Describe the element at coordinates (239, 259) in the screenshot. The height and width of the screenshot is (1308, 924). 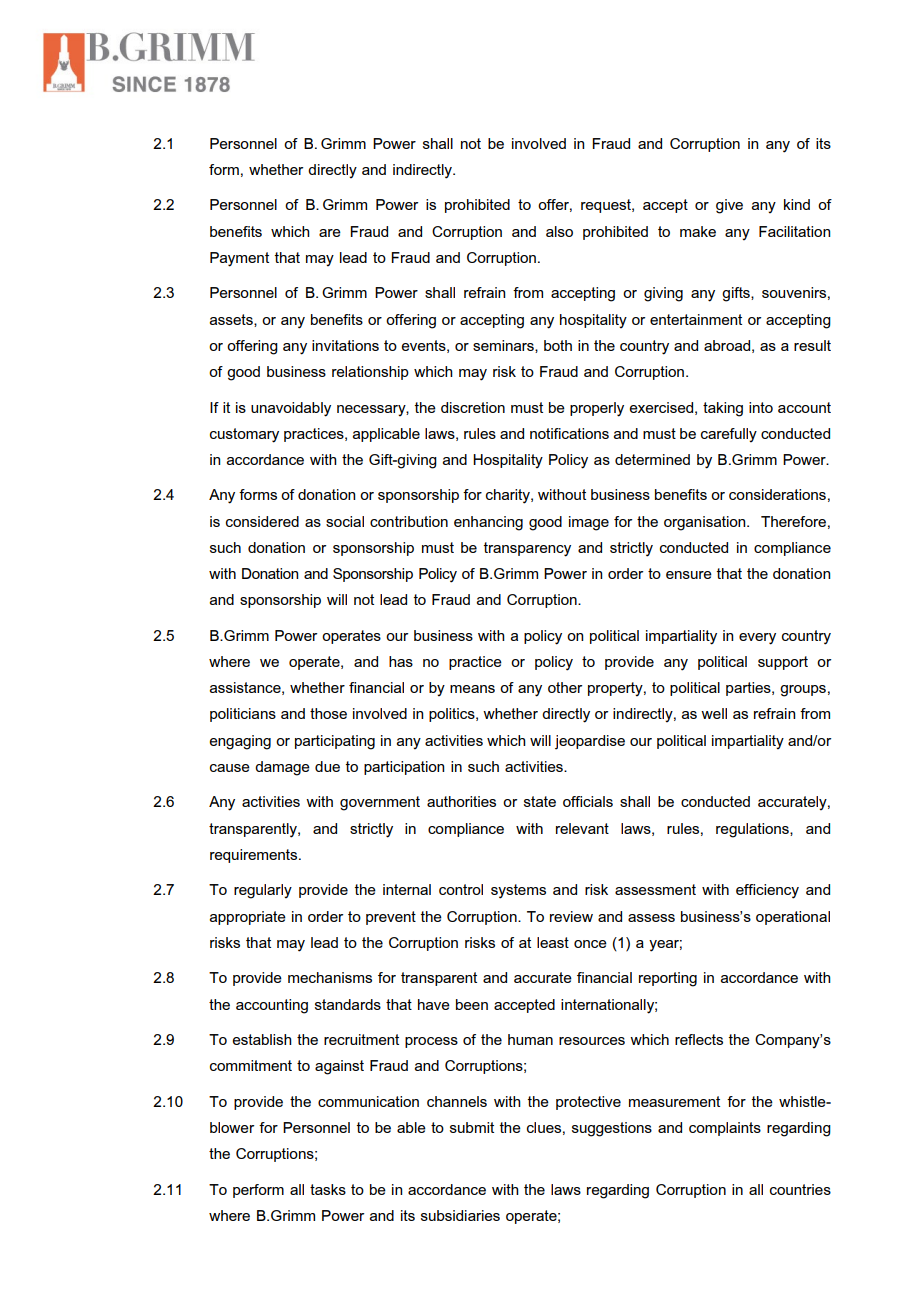
I see `Payment` at that location.
